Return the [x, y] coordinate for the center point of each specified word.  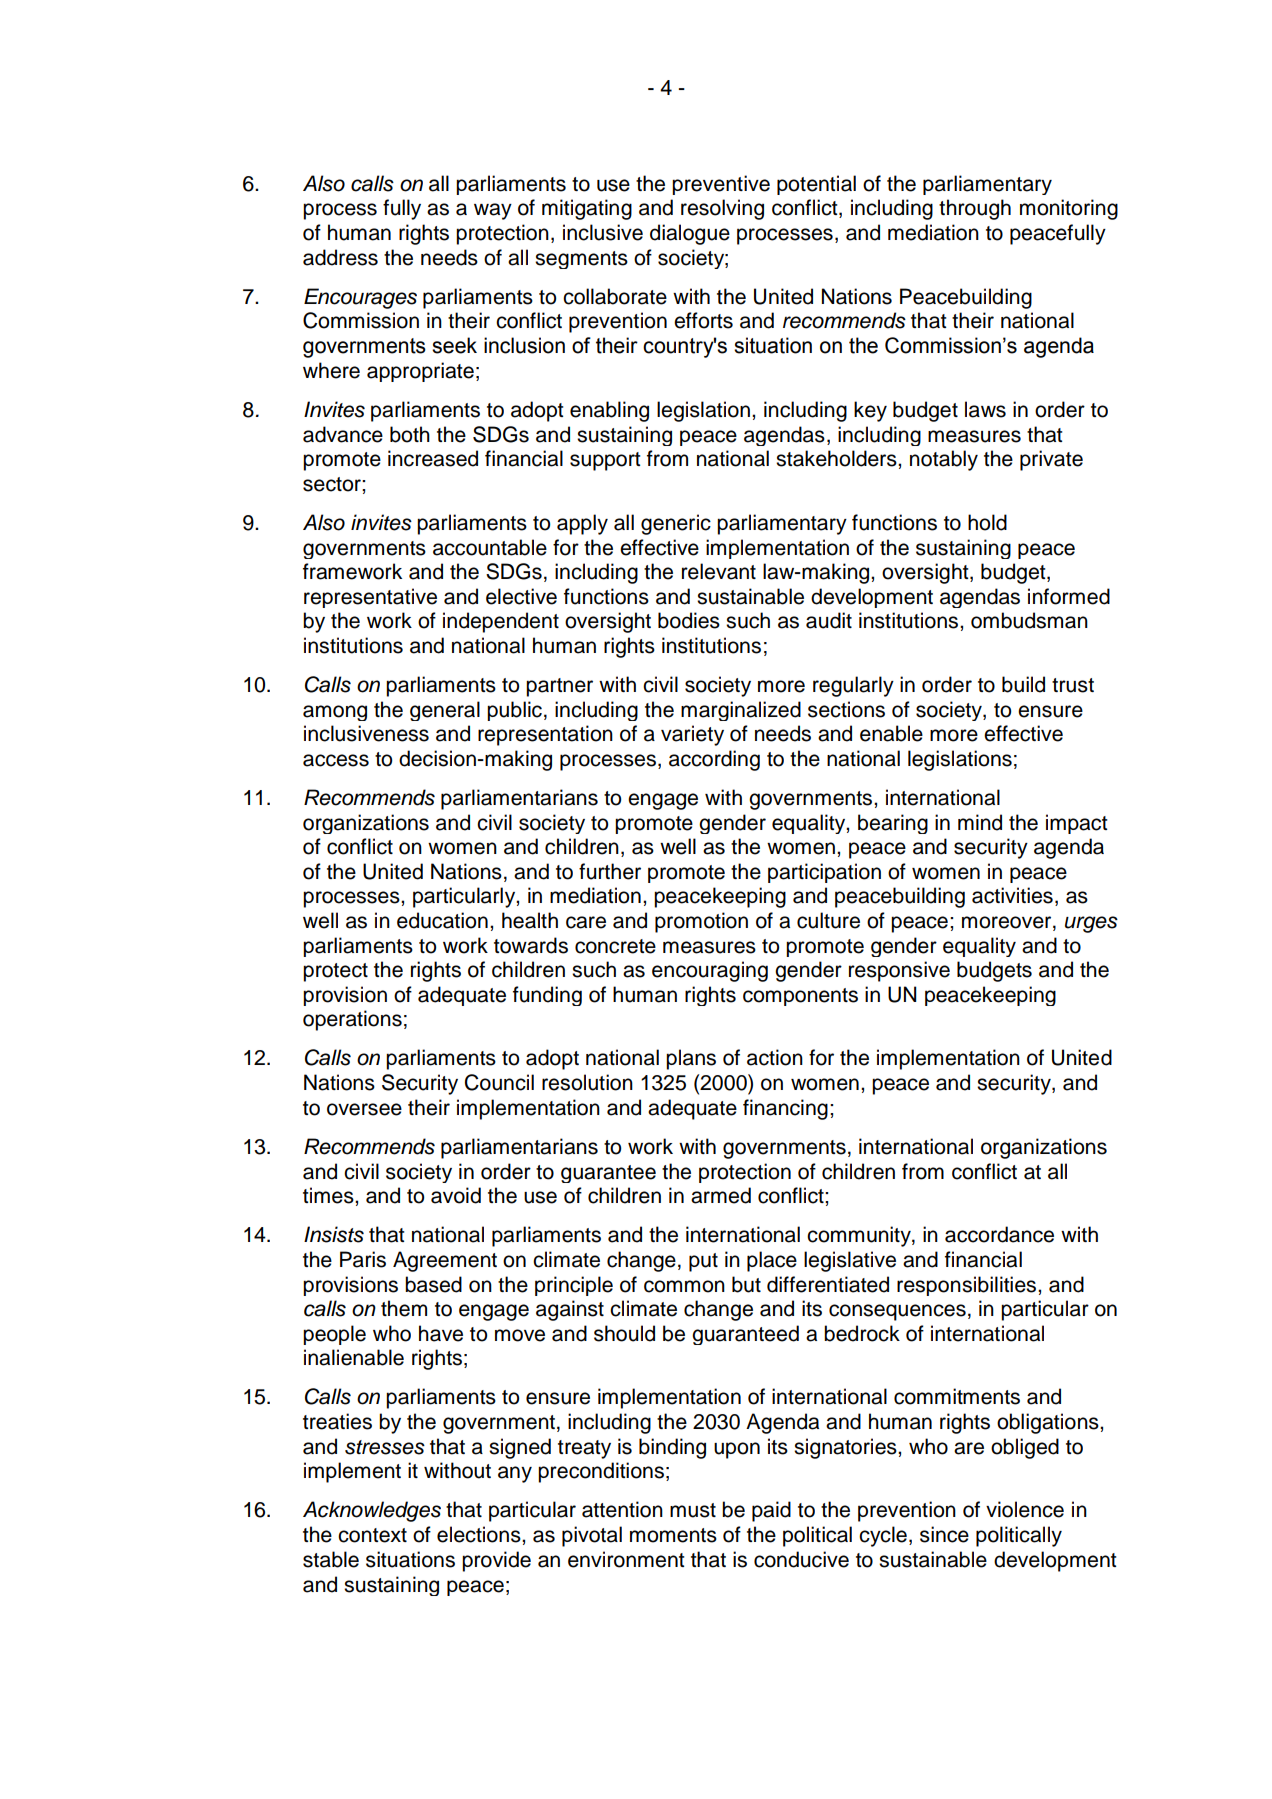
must [693, 1510]
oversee [364, 1109]
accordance [999, 1234]
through [975, 209]
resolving [722, 209]
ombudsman [1029, 620]
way [493, 211]
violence [1025, 1509]
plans [691, 1059]
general [445, 711]
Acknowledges [372, 1511]
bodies [689, 620]
